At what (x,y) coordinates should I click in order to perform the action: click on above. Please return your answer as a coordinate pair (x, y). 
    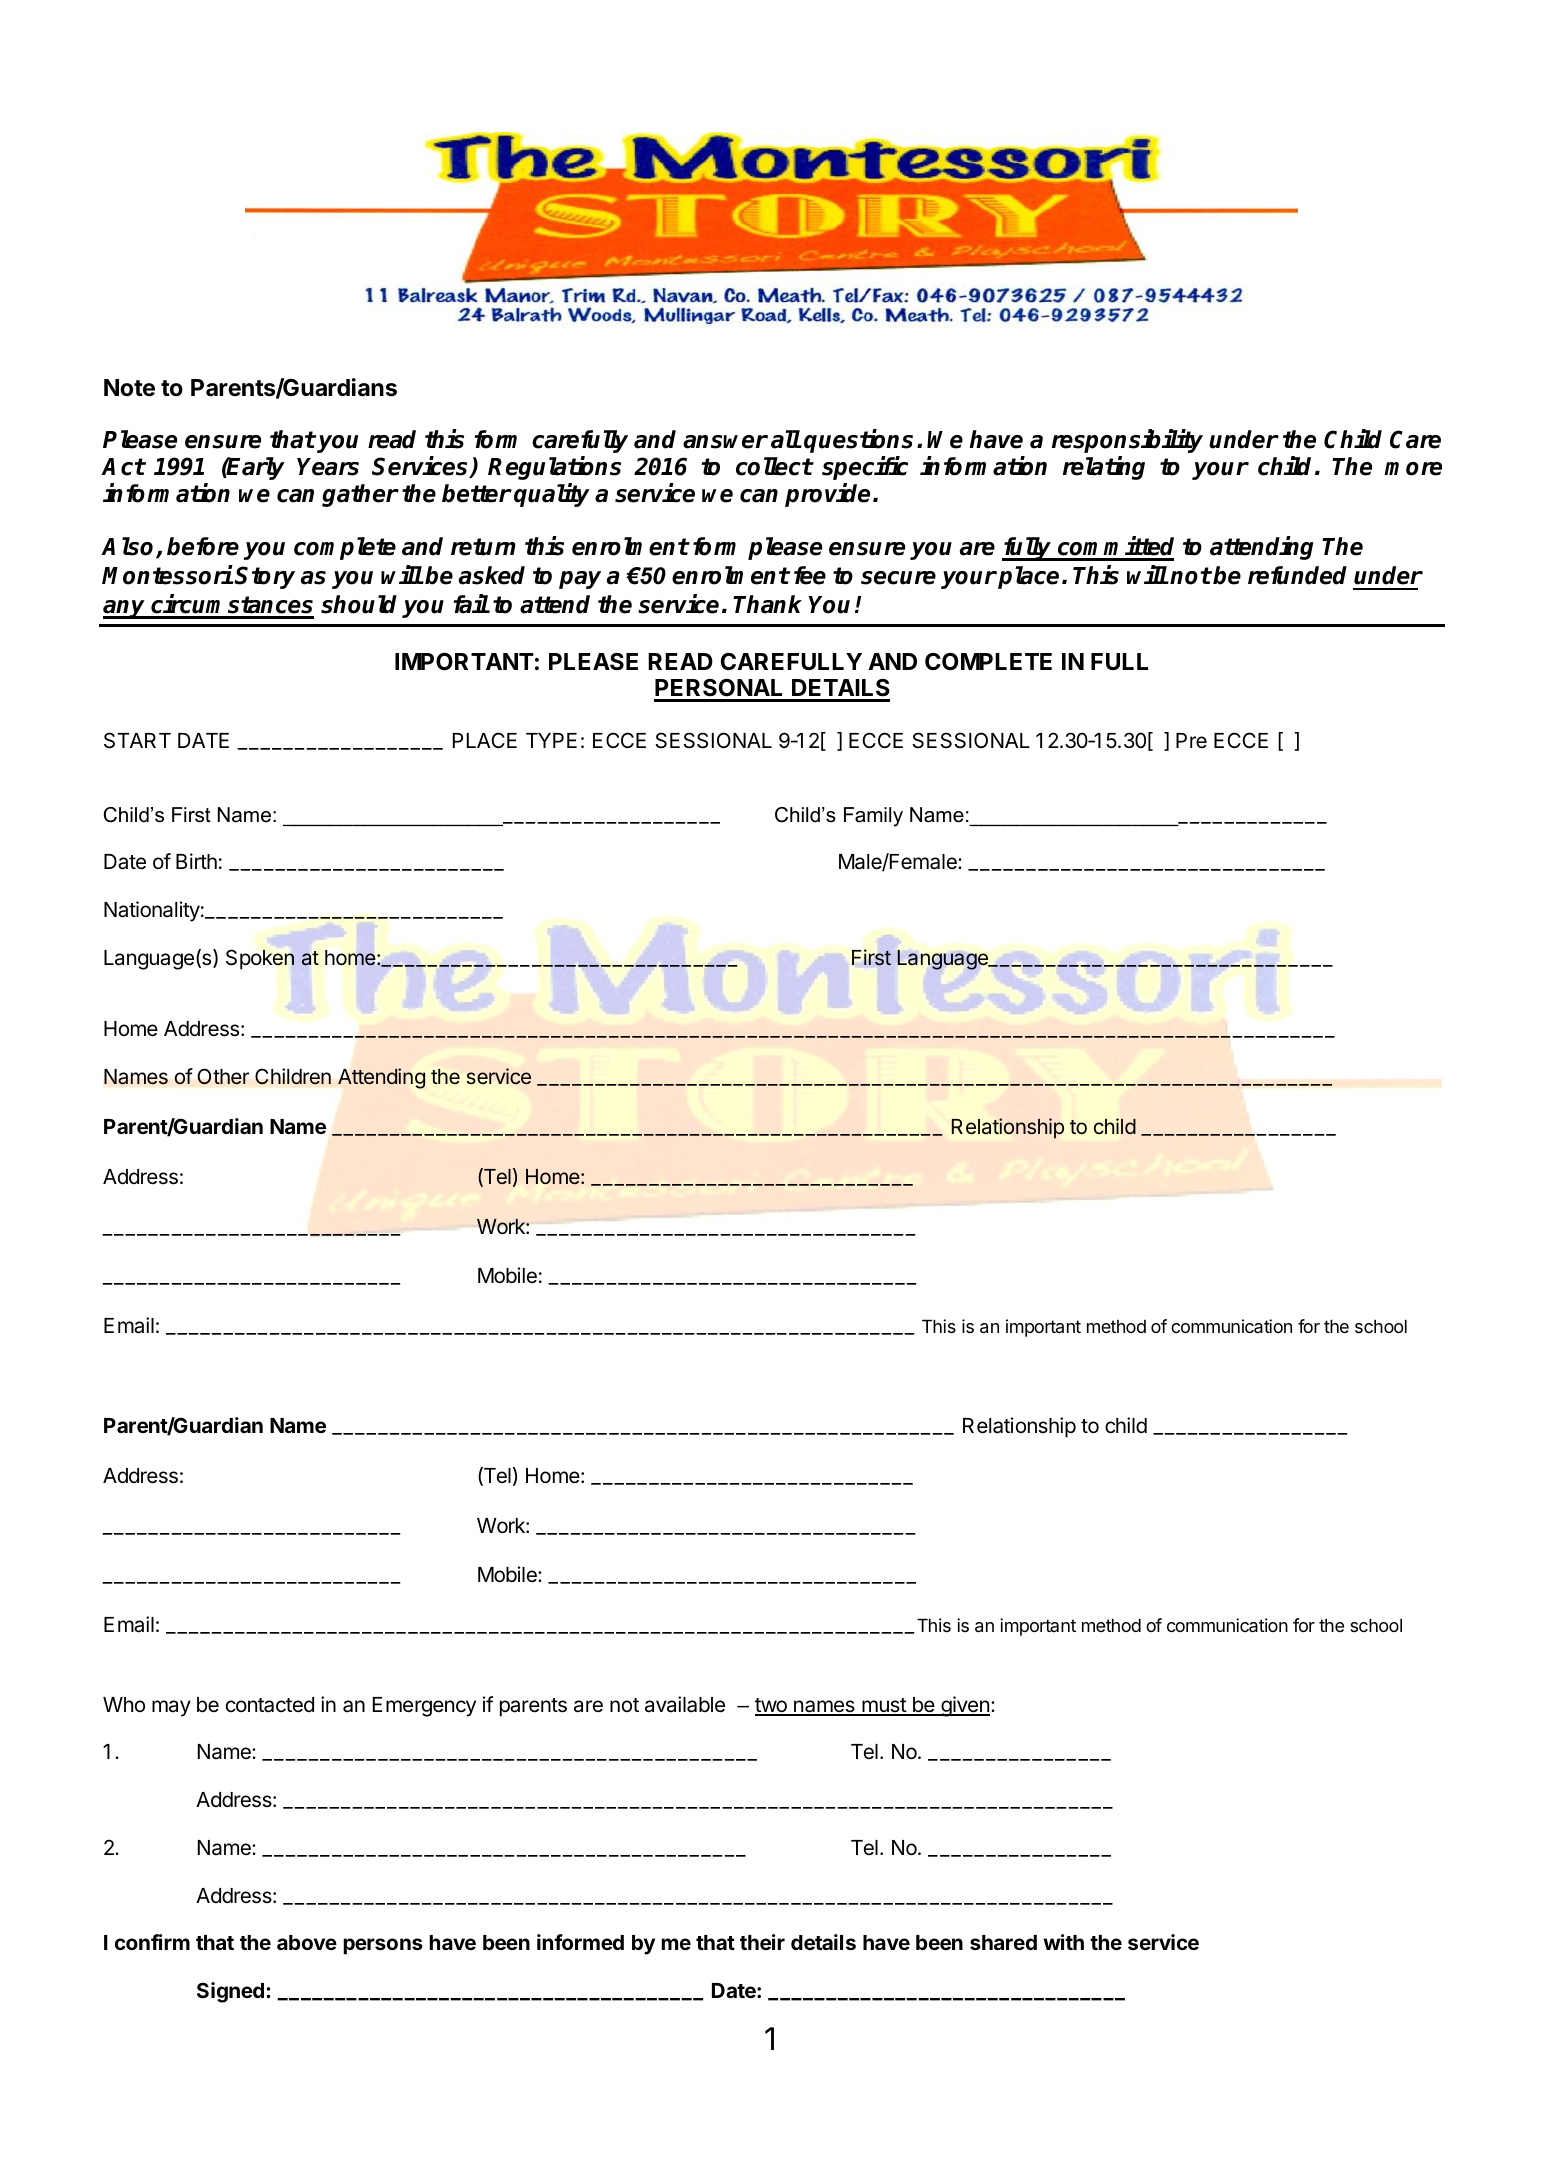
    Looking at the image, I should click on (307, 1942).
